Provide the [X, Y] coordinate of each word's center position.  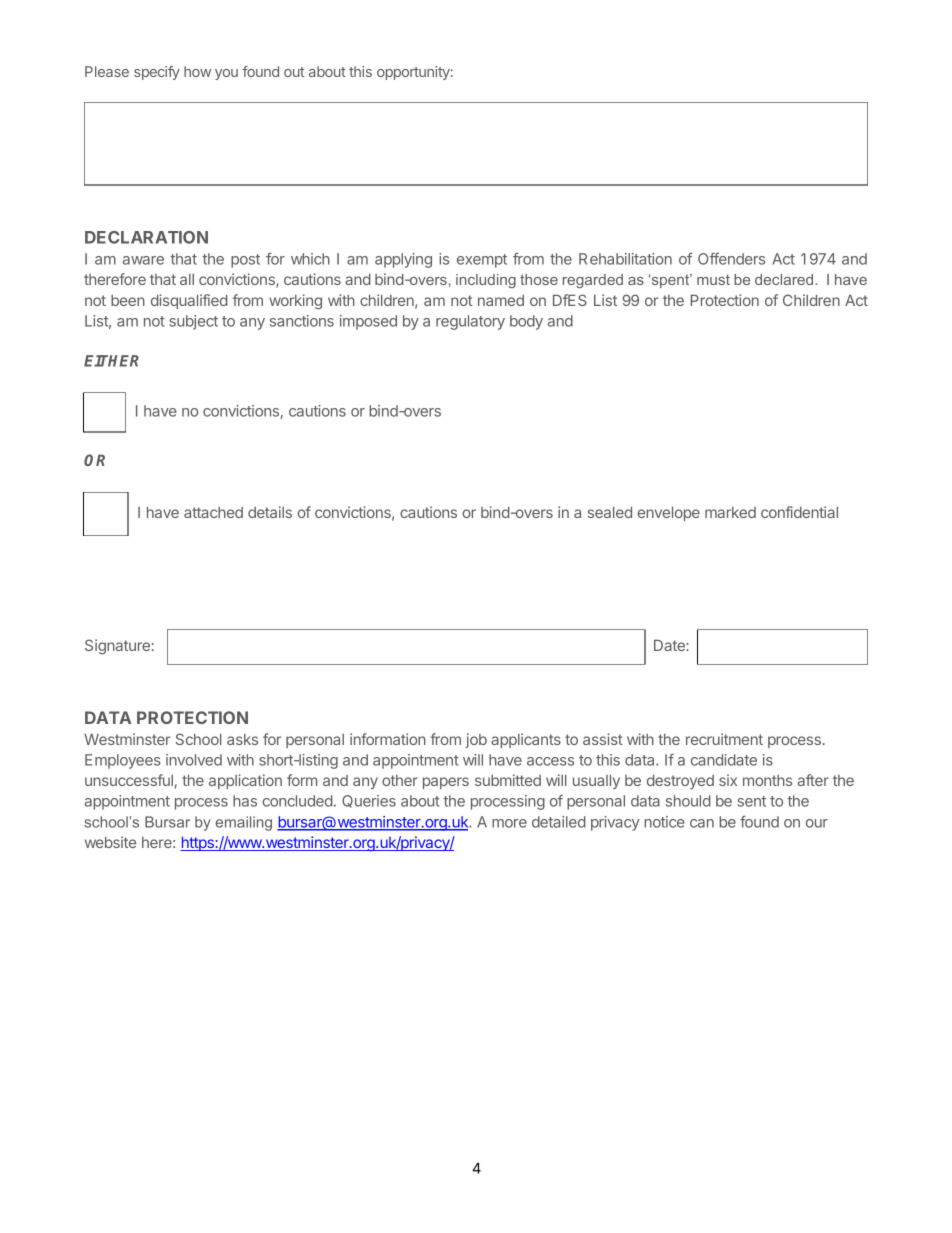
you [226, 74]
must [713, 279]
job [476, 740]
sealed [610, 512]
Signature [117, 647]
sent [752, 801]
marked [730, 512]
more [509, 823]
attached [213, 512]
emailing [244, 823]
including [486, 281]
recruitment [724, 739]
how [197, 71]
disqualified [189, 301]
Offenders [731, 259]
